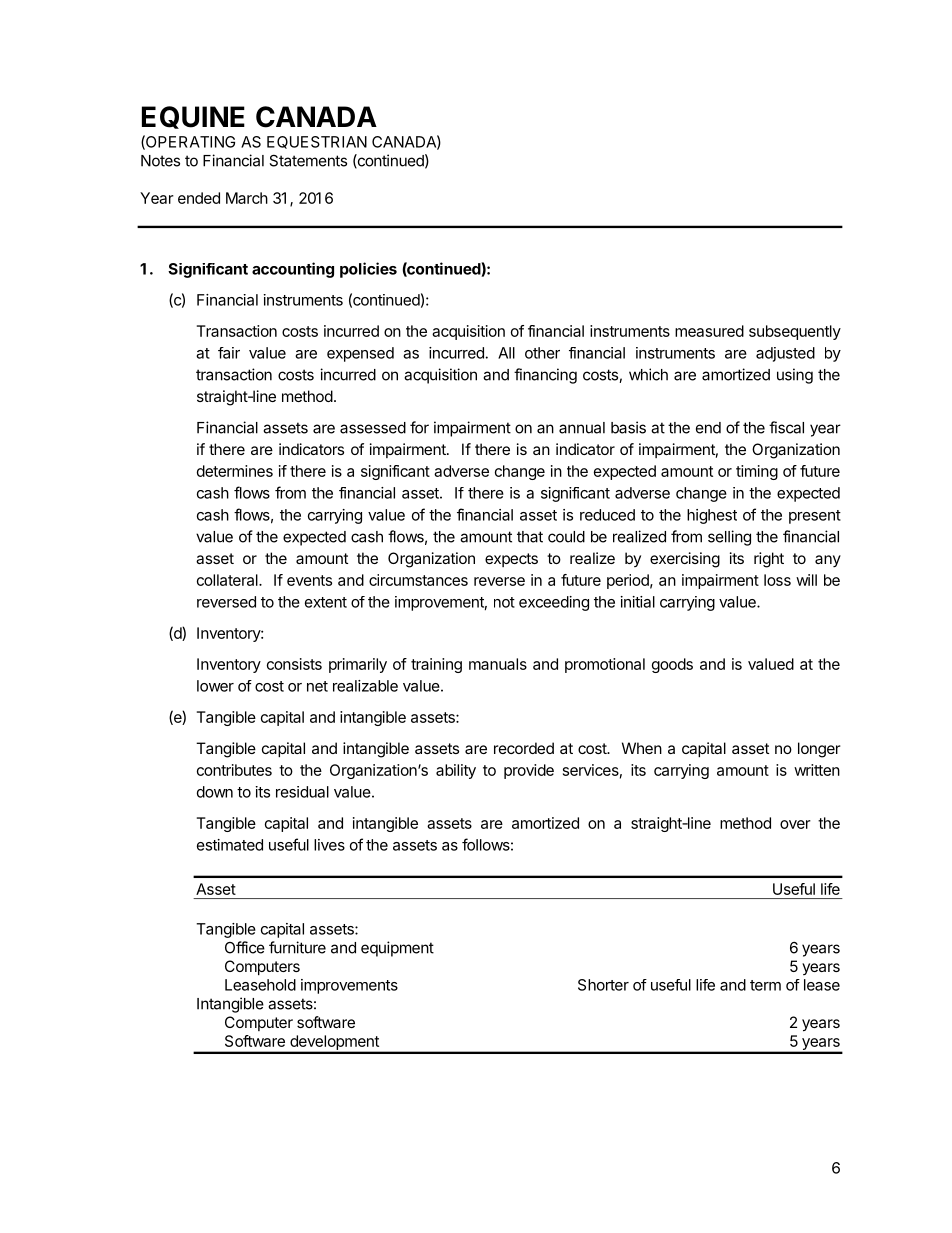  What do you see at coordinates (511, 560) in the image?
I see `expects` at bounding box center [511, 560].
